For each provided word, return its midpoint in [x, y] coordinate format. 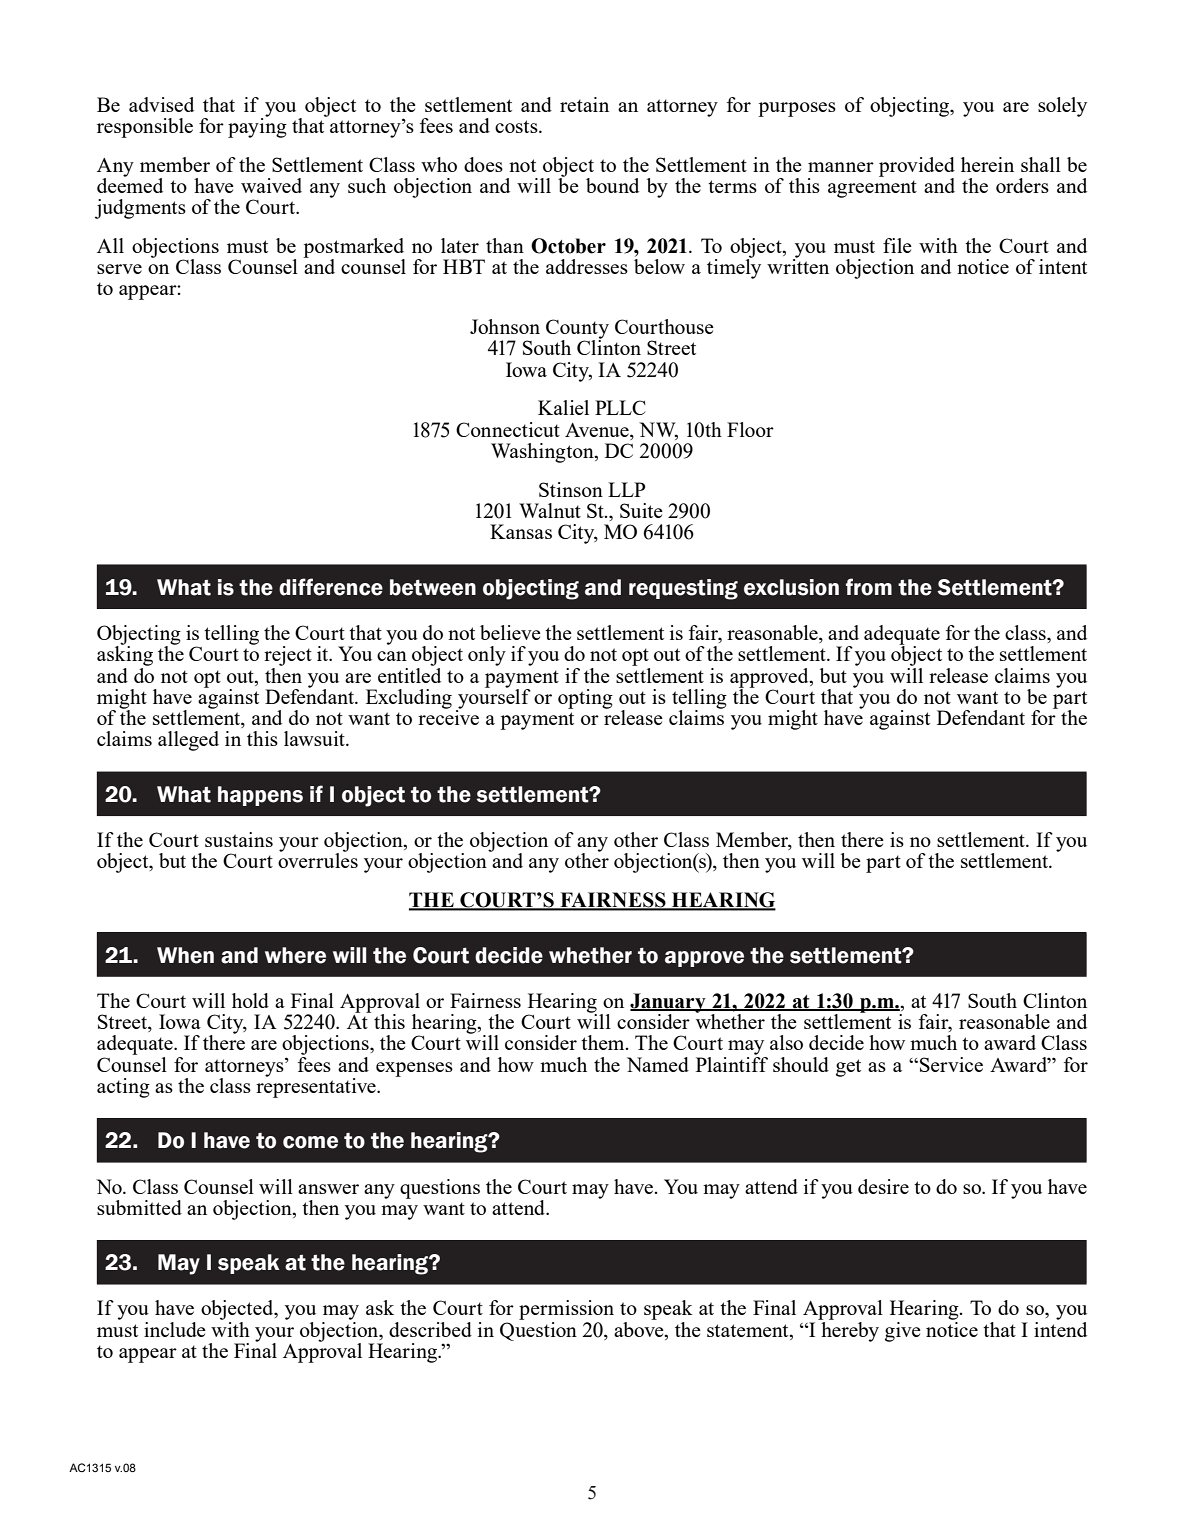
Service [951, 1064]
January [669, 1004]
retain [584, 104]
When [185, 955]
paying [257, 127]
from [869, 587]
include [175, 1329]
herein [987, 164]
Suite [641, 510]
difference [331, 587]
